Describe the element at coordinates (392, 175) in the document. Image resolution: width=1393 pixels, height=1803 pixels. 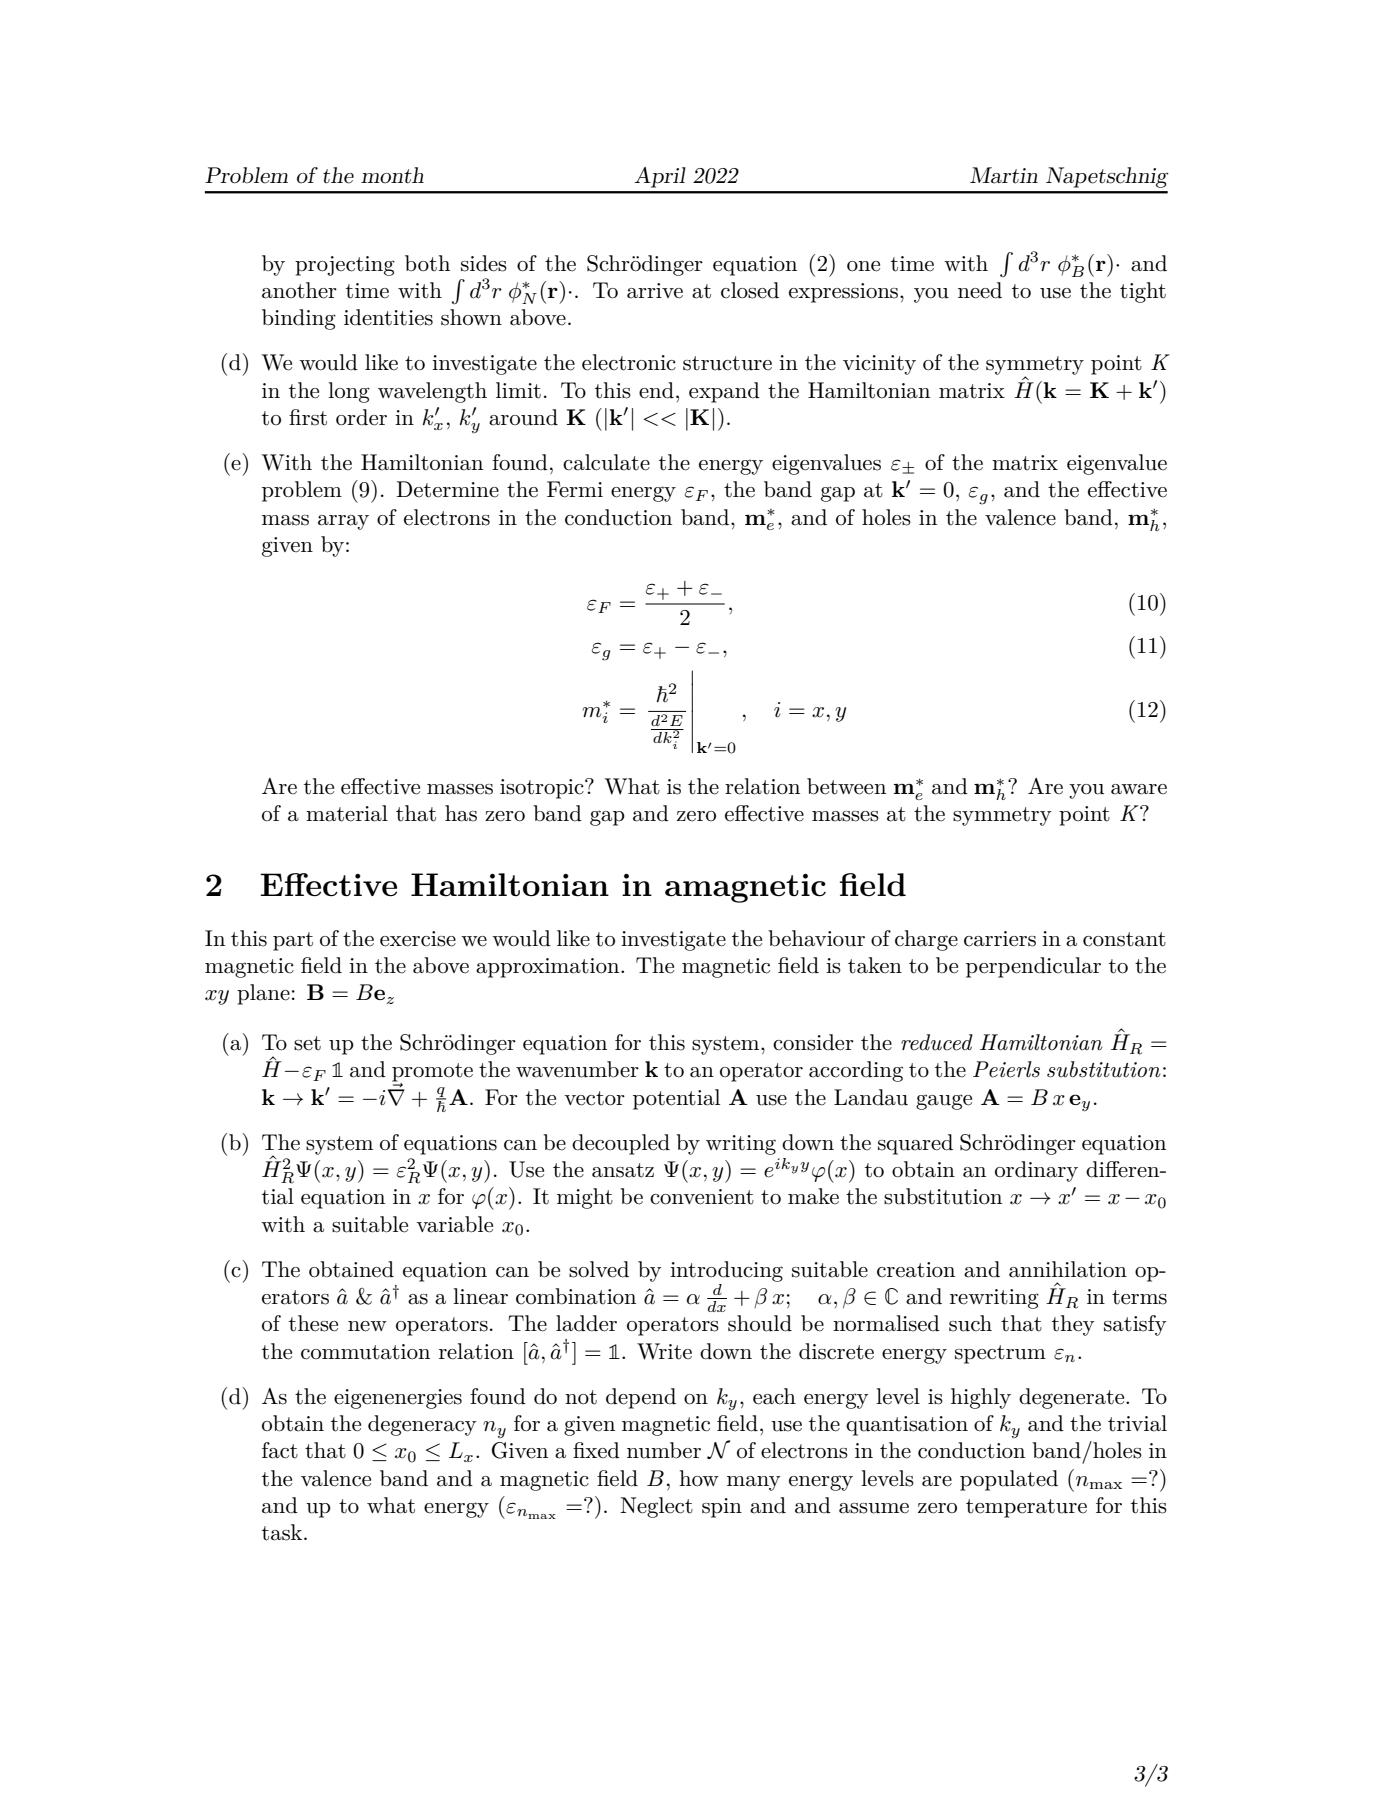
I see `month` at that location.
